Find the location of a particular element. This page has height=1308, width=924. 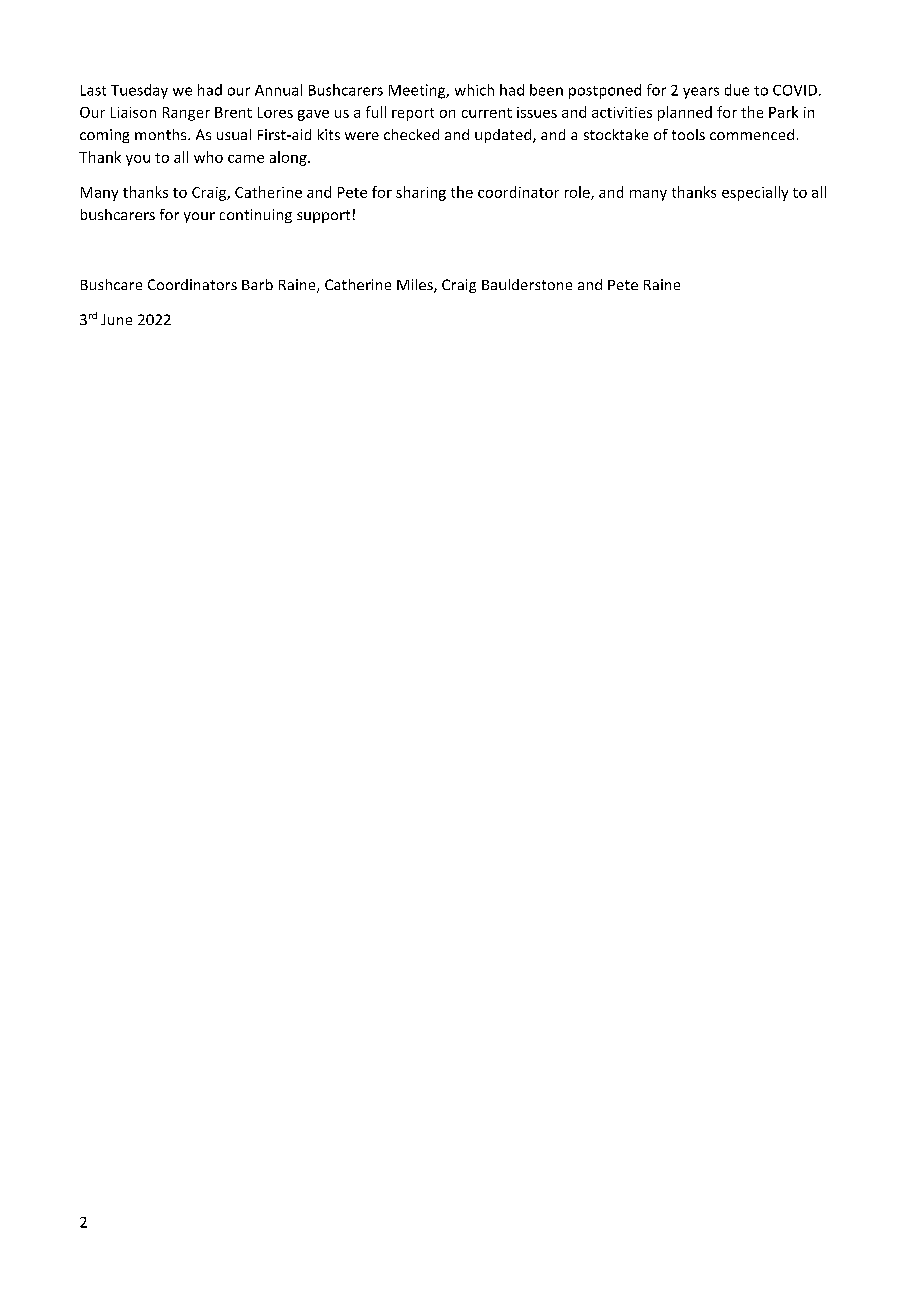

June is located at coordinates (116, 319).
